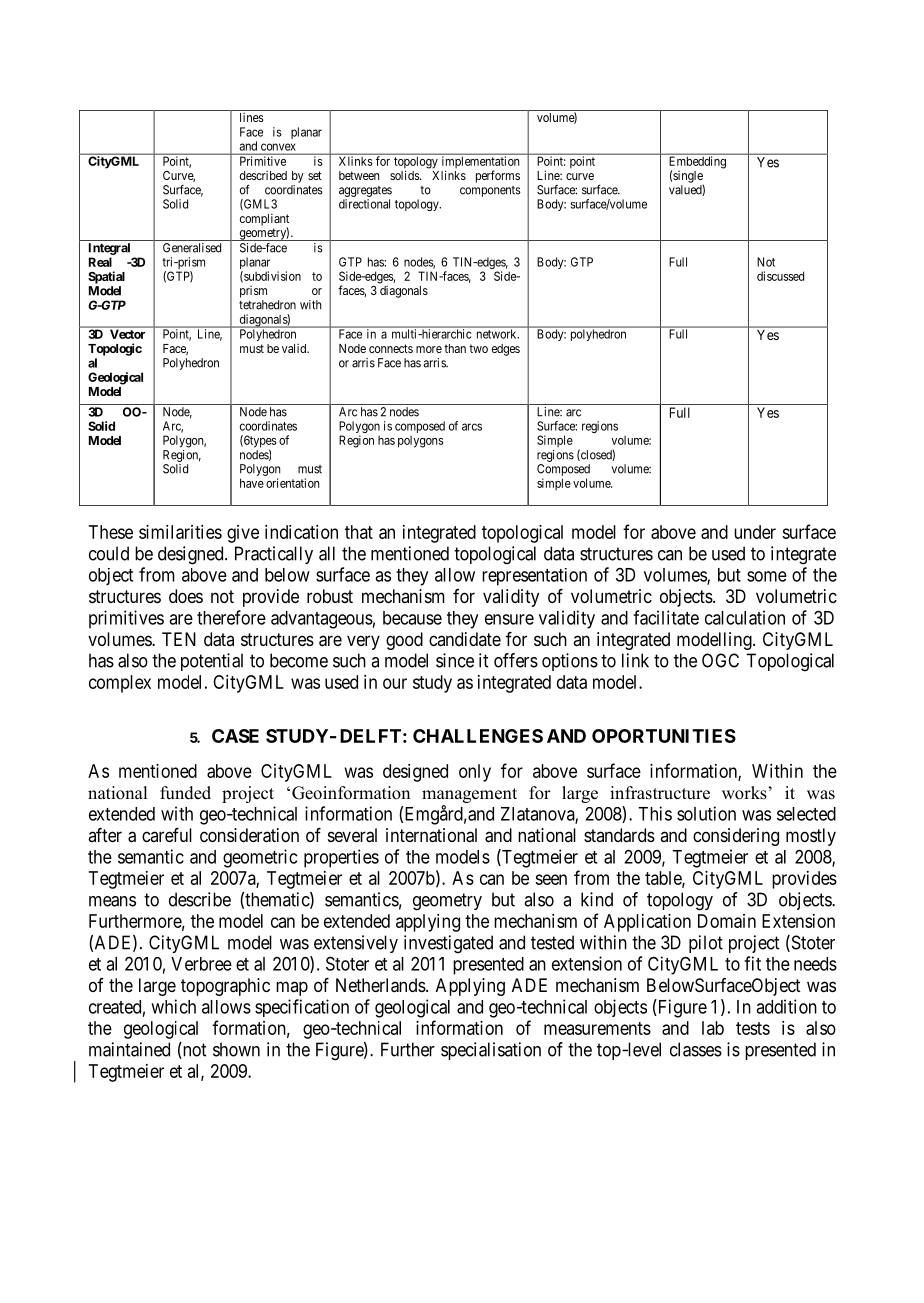 The image size is (924, 1303). I want to click on under, so click(755, 532).
